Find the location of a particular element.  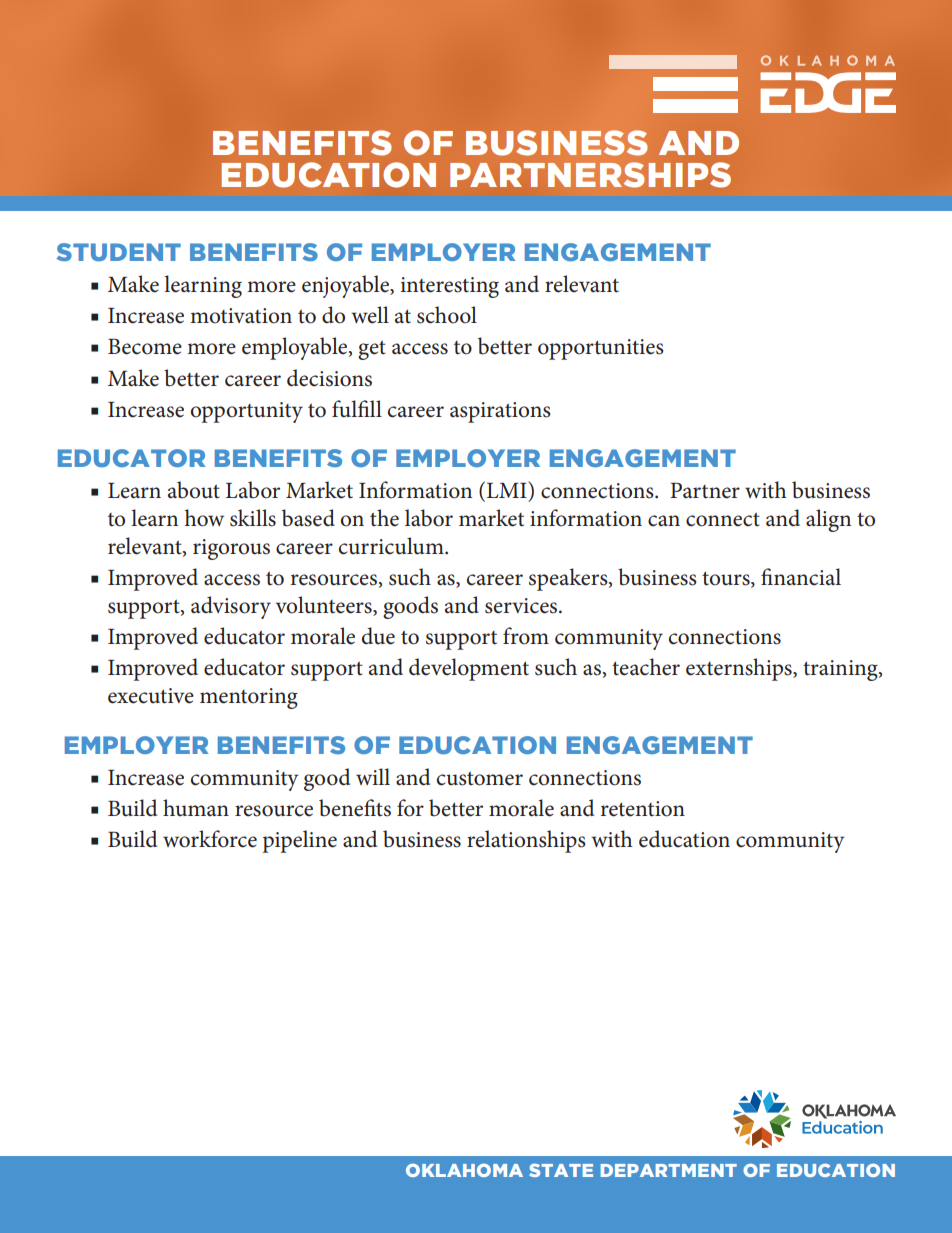

development is located at coordinates (469, 669).
